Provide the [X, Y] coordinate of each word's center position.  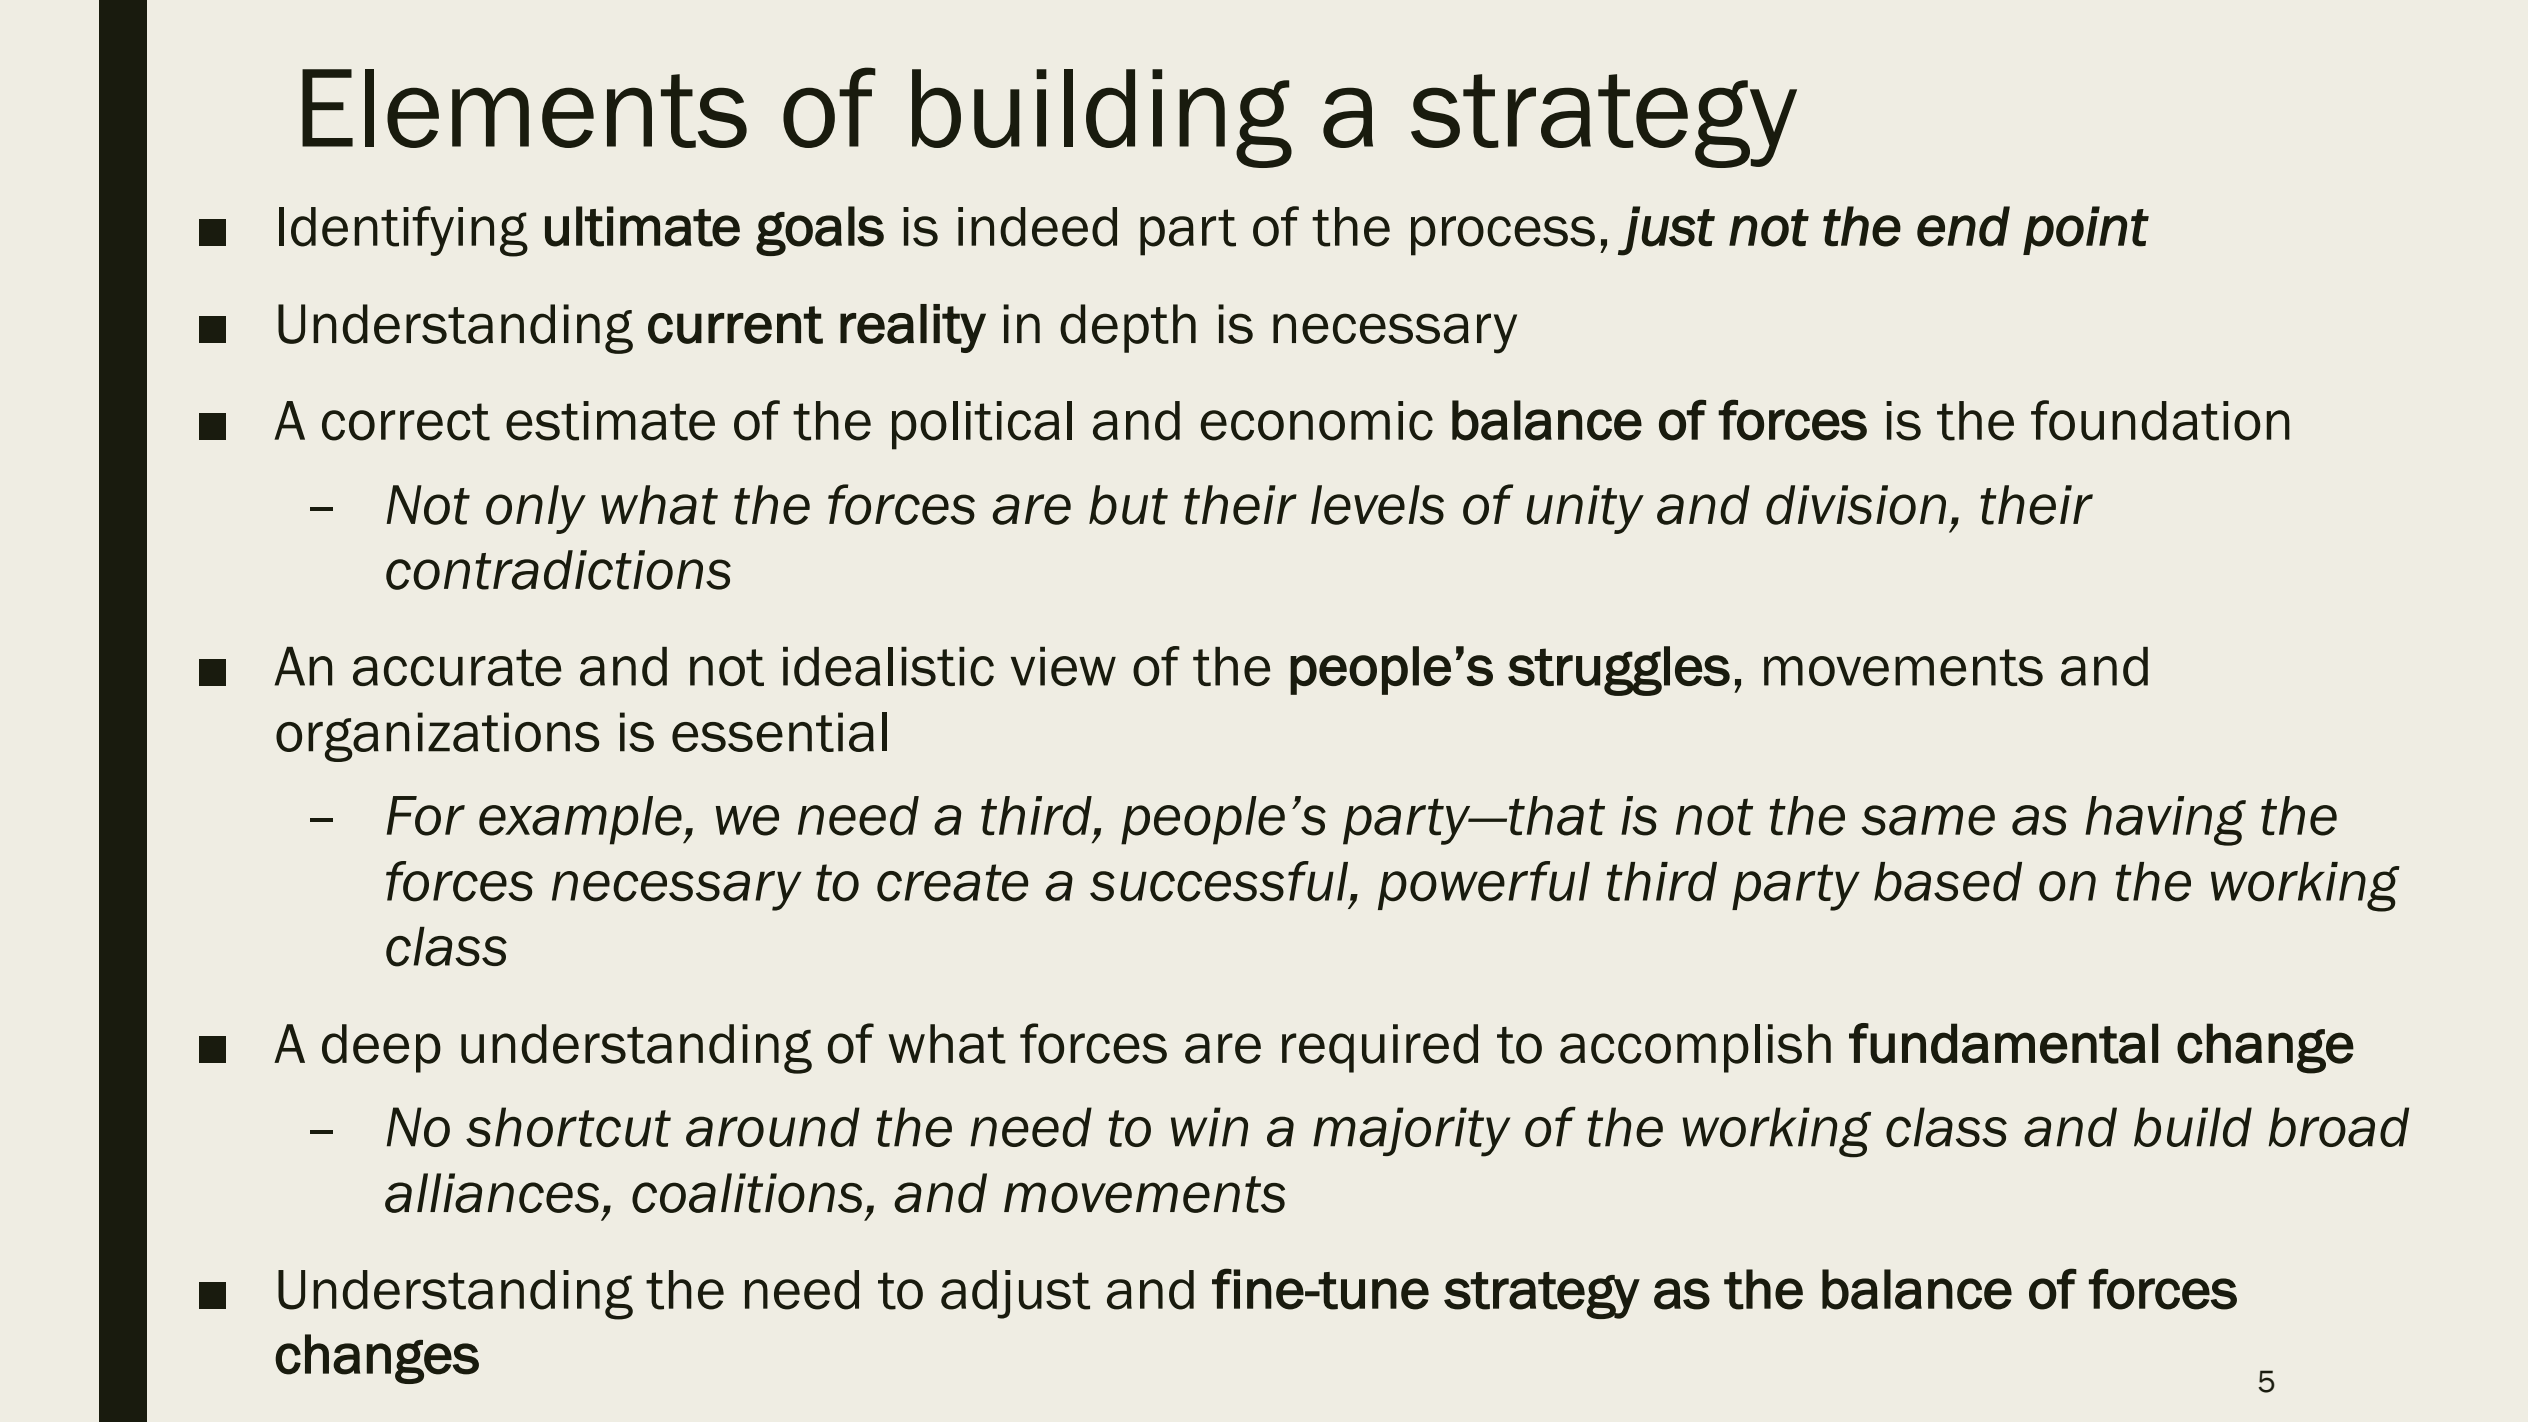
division [1856, 505]
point [2086, 230]
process [1503, 236]
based [1948, 882]
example [581, 820]
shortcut [568, 1127]
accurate [457, 667]
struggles [1619, 671]
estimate [610, 421]
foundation [2160, 420]
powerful [1484, 885]
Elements [524, 108]
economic [1317, 421]
